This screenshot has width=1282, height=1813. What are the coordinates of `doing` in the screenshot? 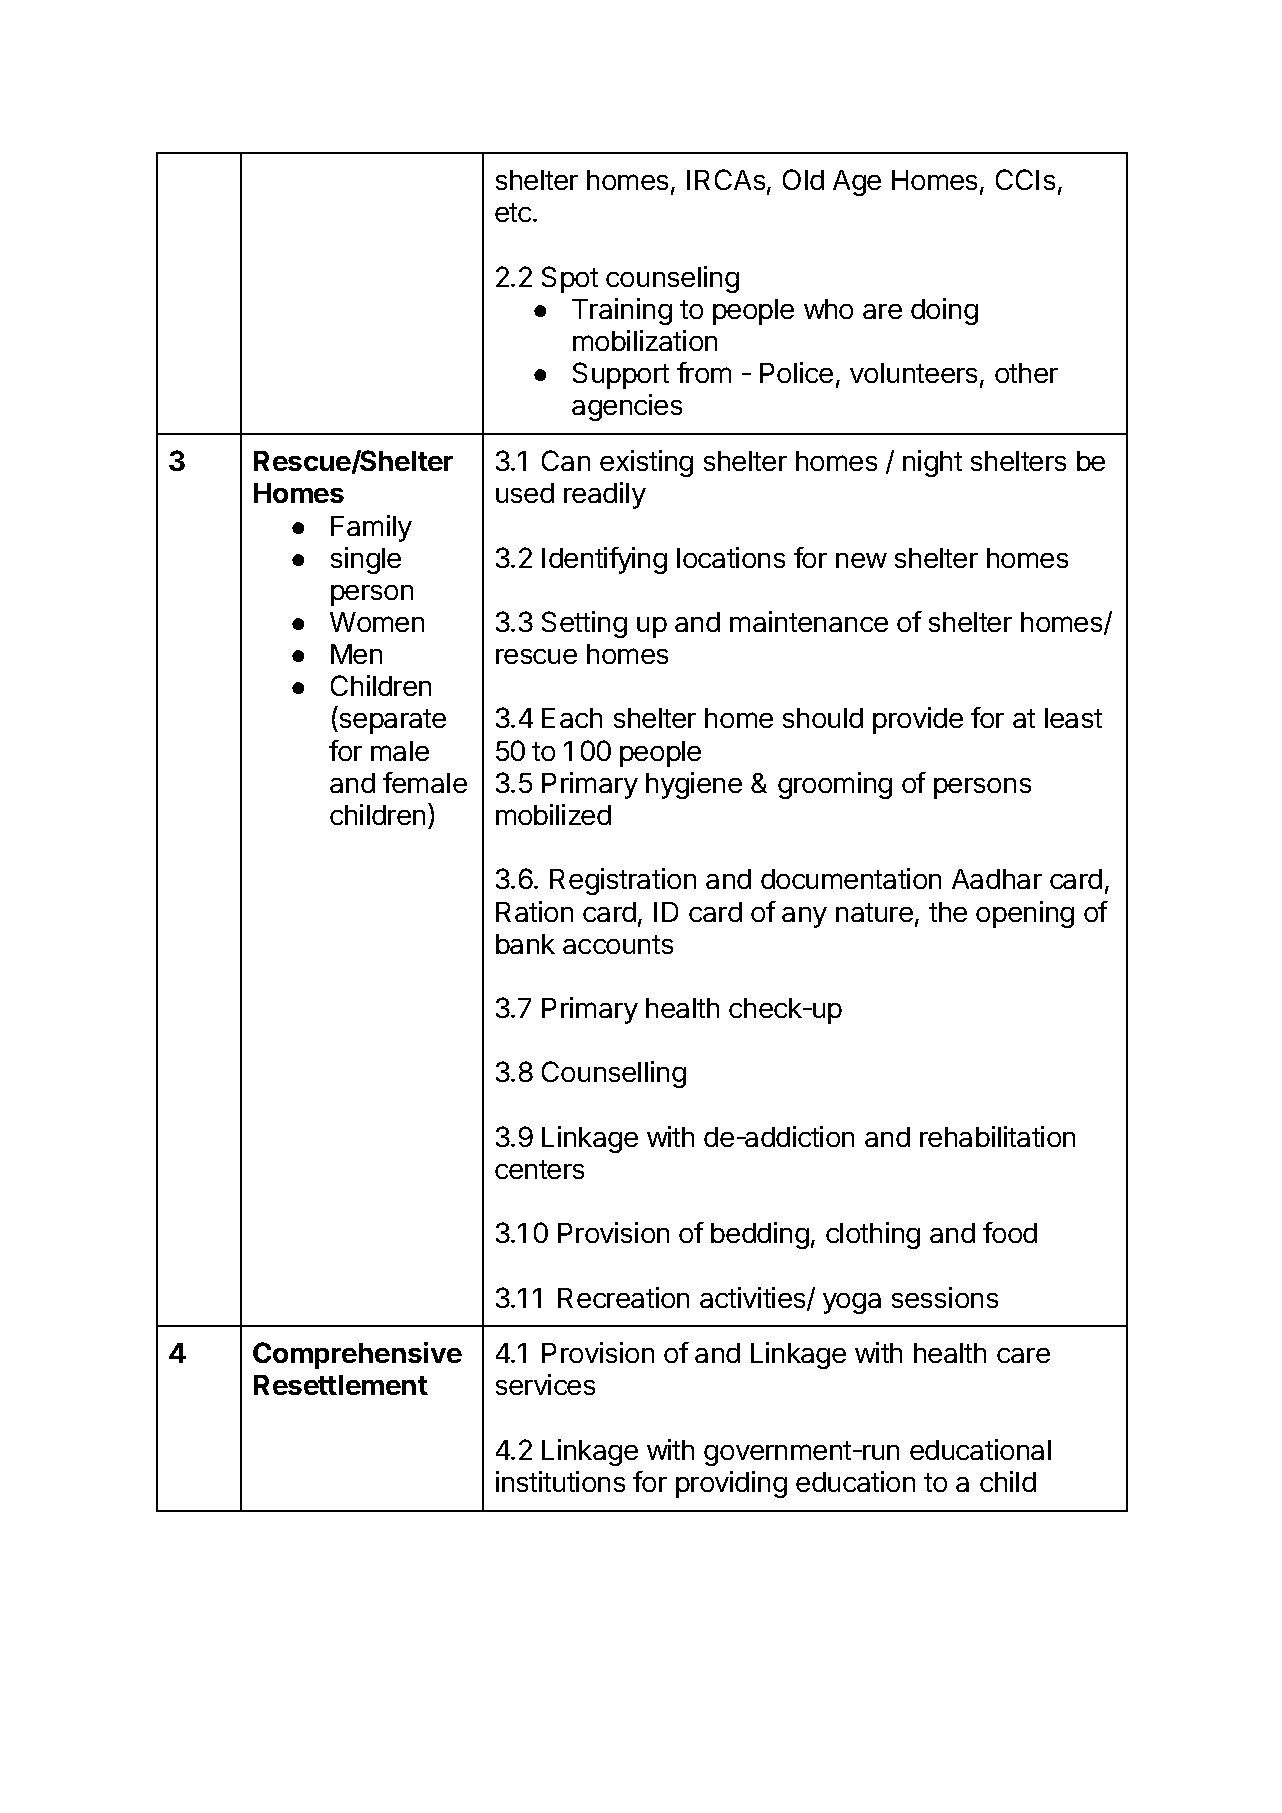 It's located at (944, 311).
